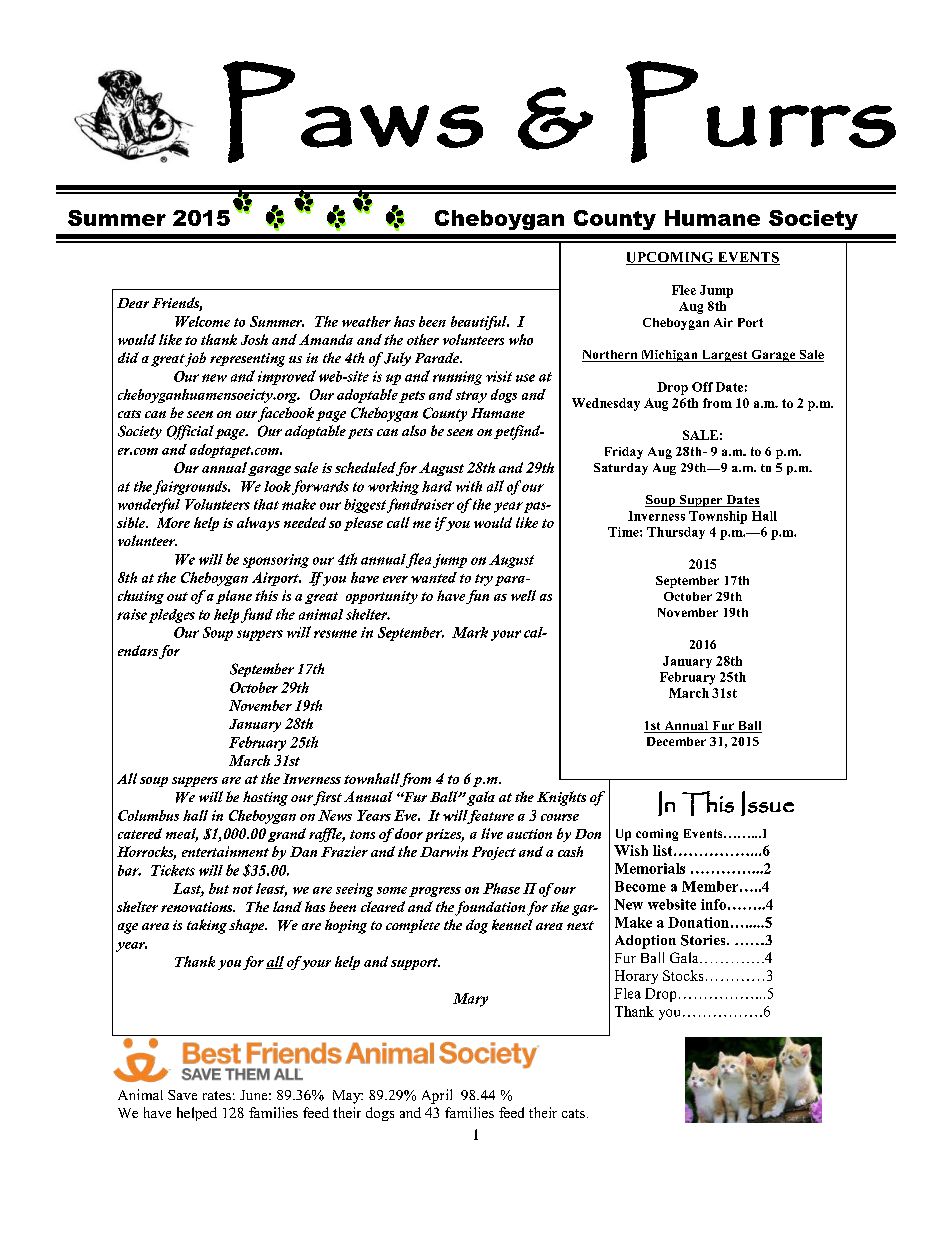  Describe the element at coordinates (470, 632) in the screenshot. I see `Mark` at that location.
